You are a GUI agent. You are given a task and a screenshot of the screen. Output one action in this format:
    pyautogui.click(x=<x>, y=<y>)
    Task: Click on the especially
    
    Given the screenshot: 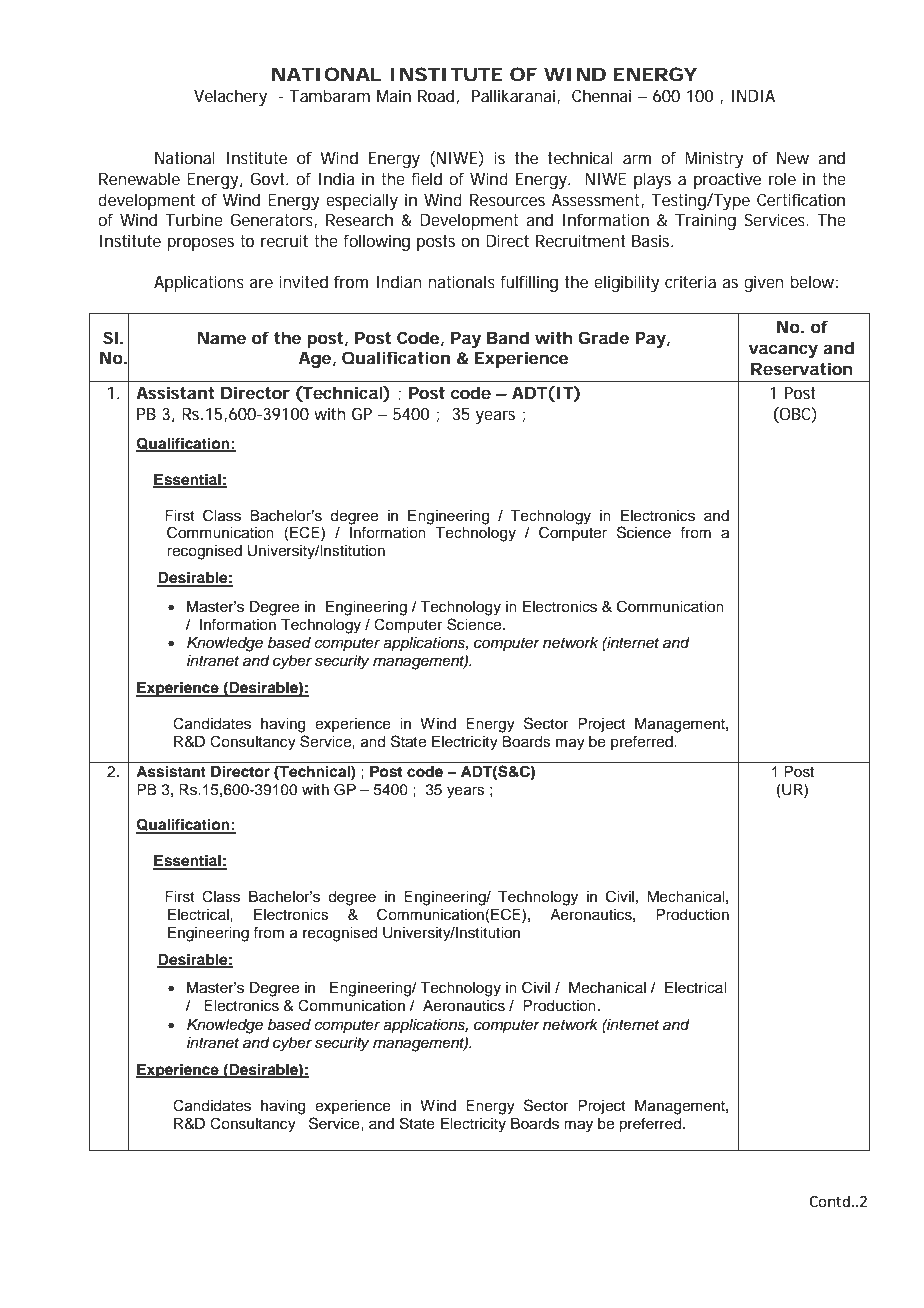 What is the action you would take?
    pyautogui.click(x=362, y=201)
